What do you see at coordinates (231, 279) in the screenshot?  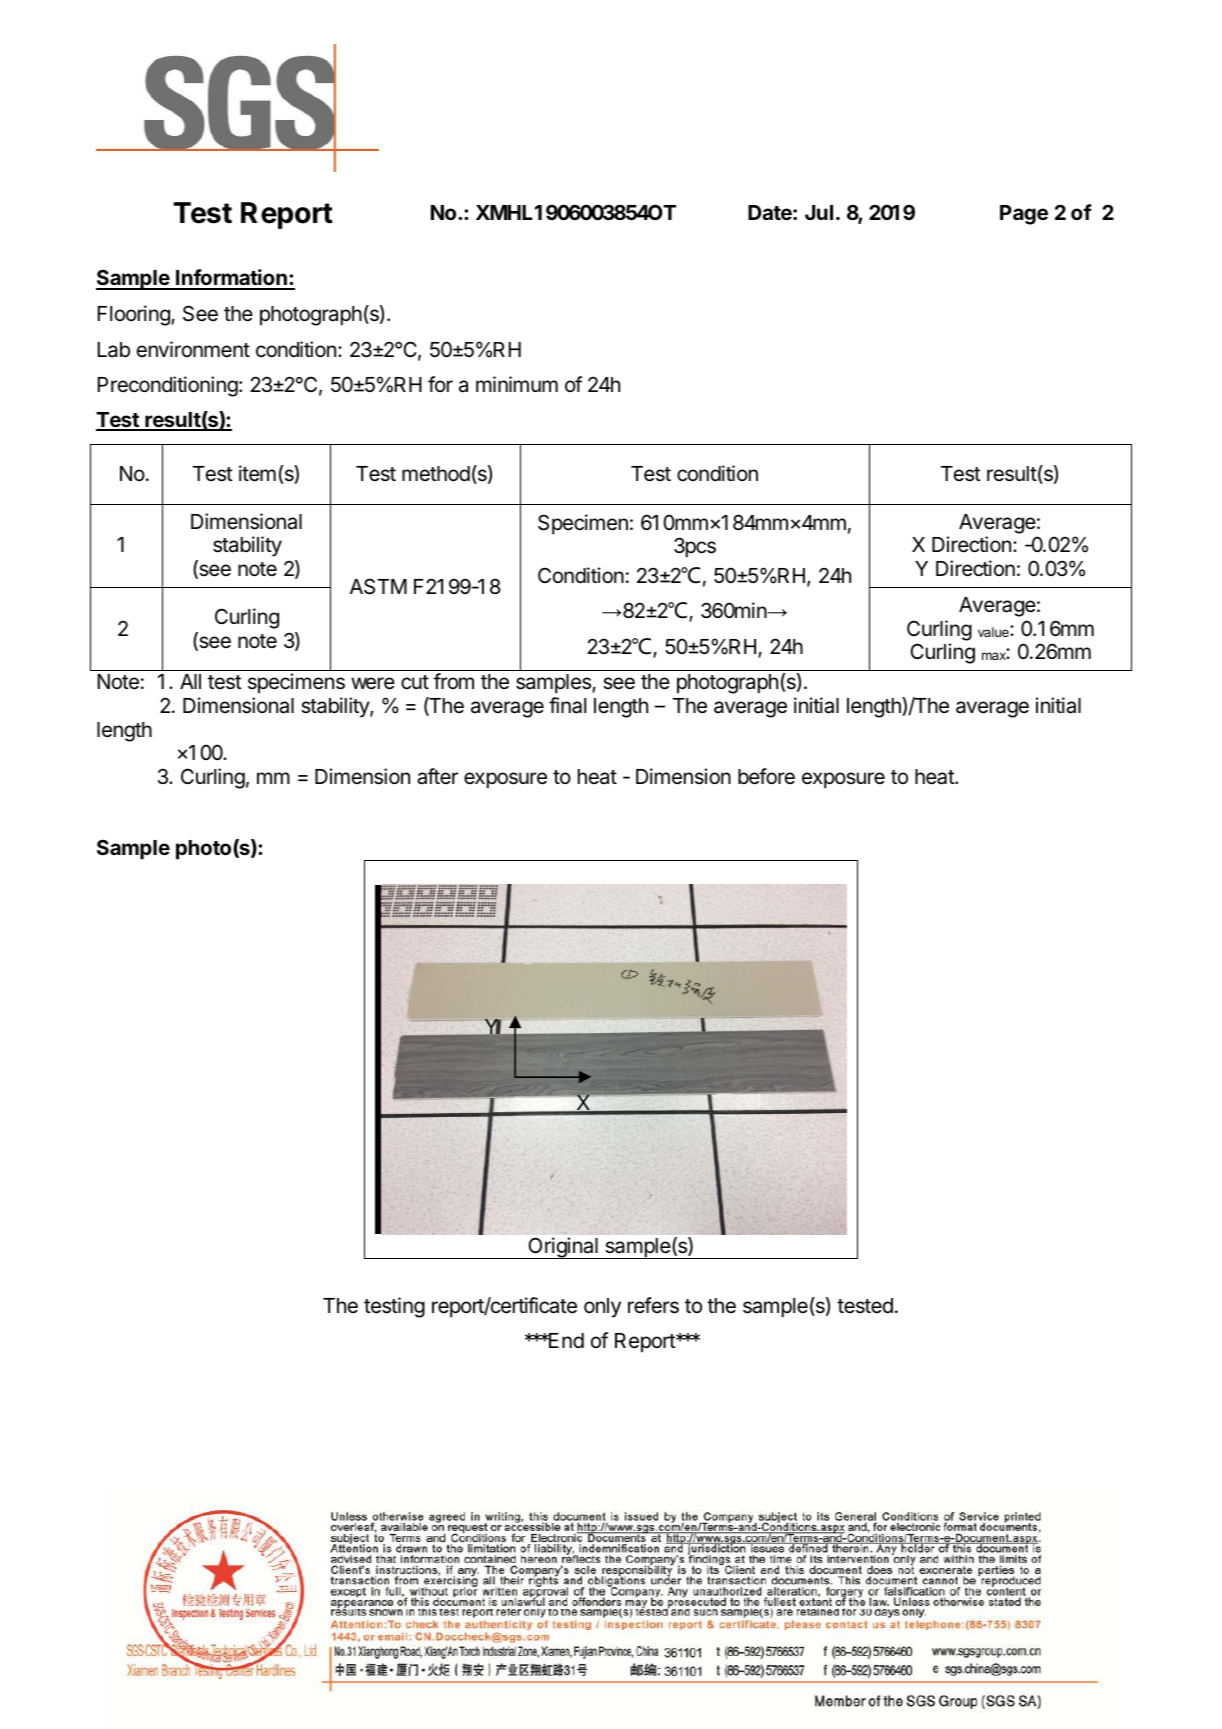 I see `Information` at bounding box center [231, 279].
